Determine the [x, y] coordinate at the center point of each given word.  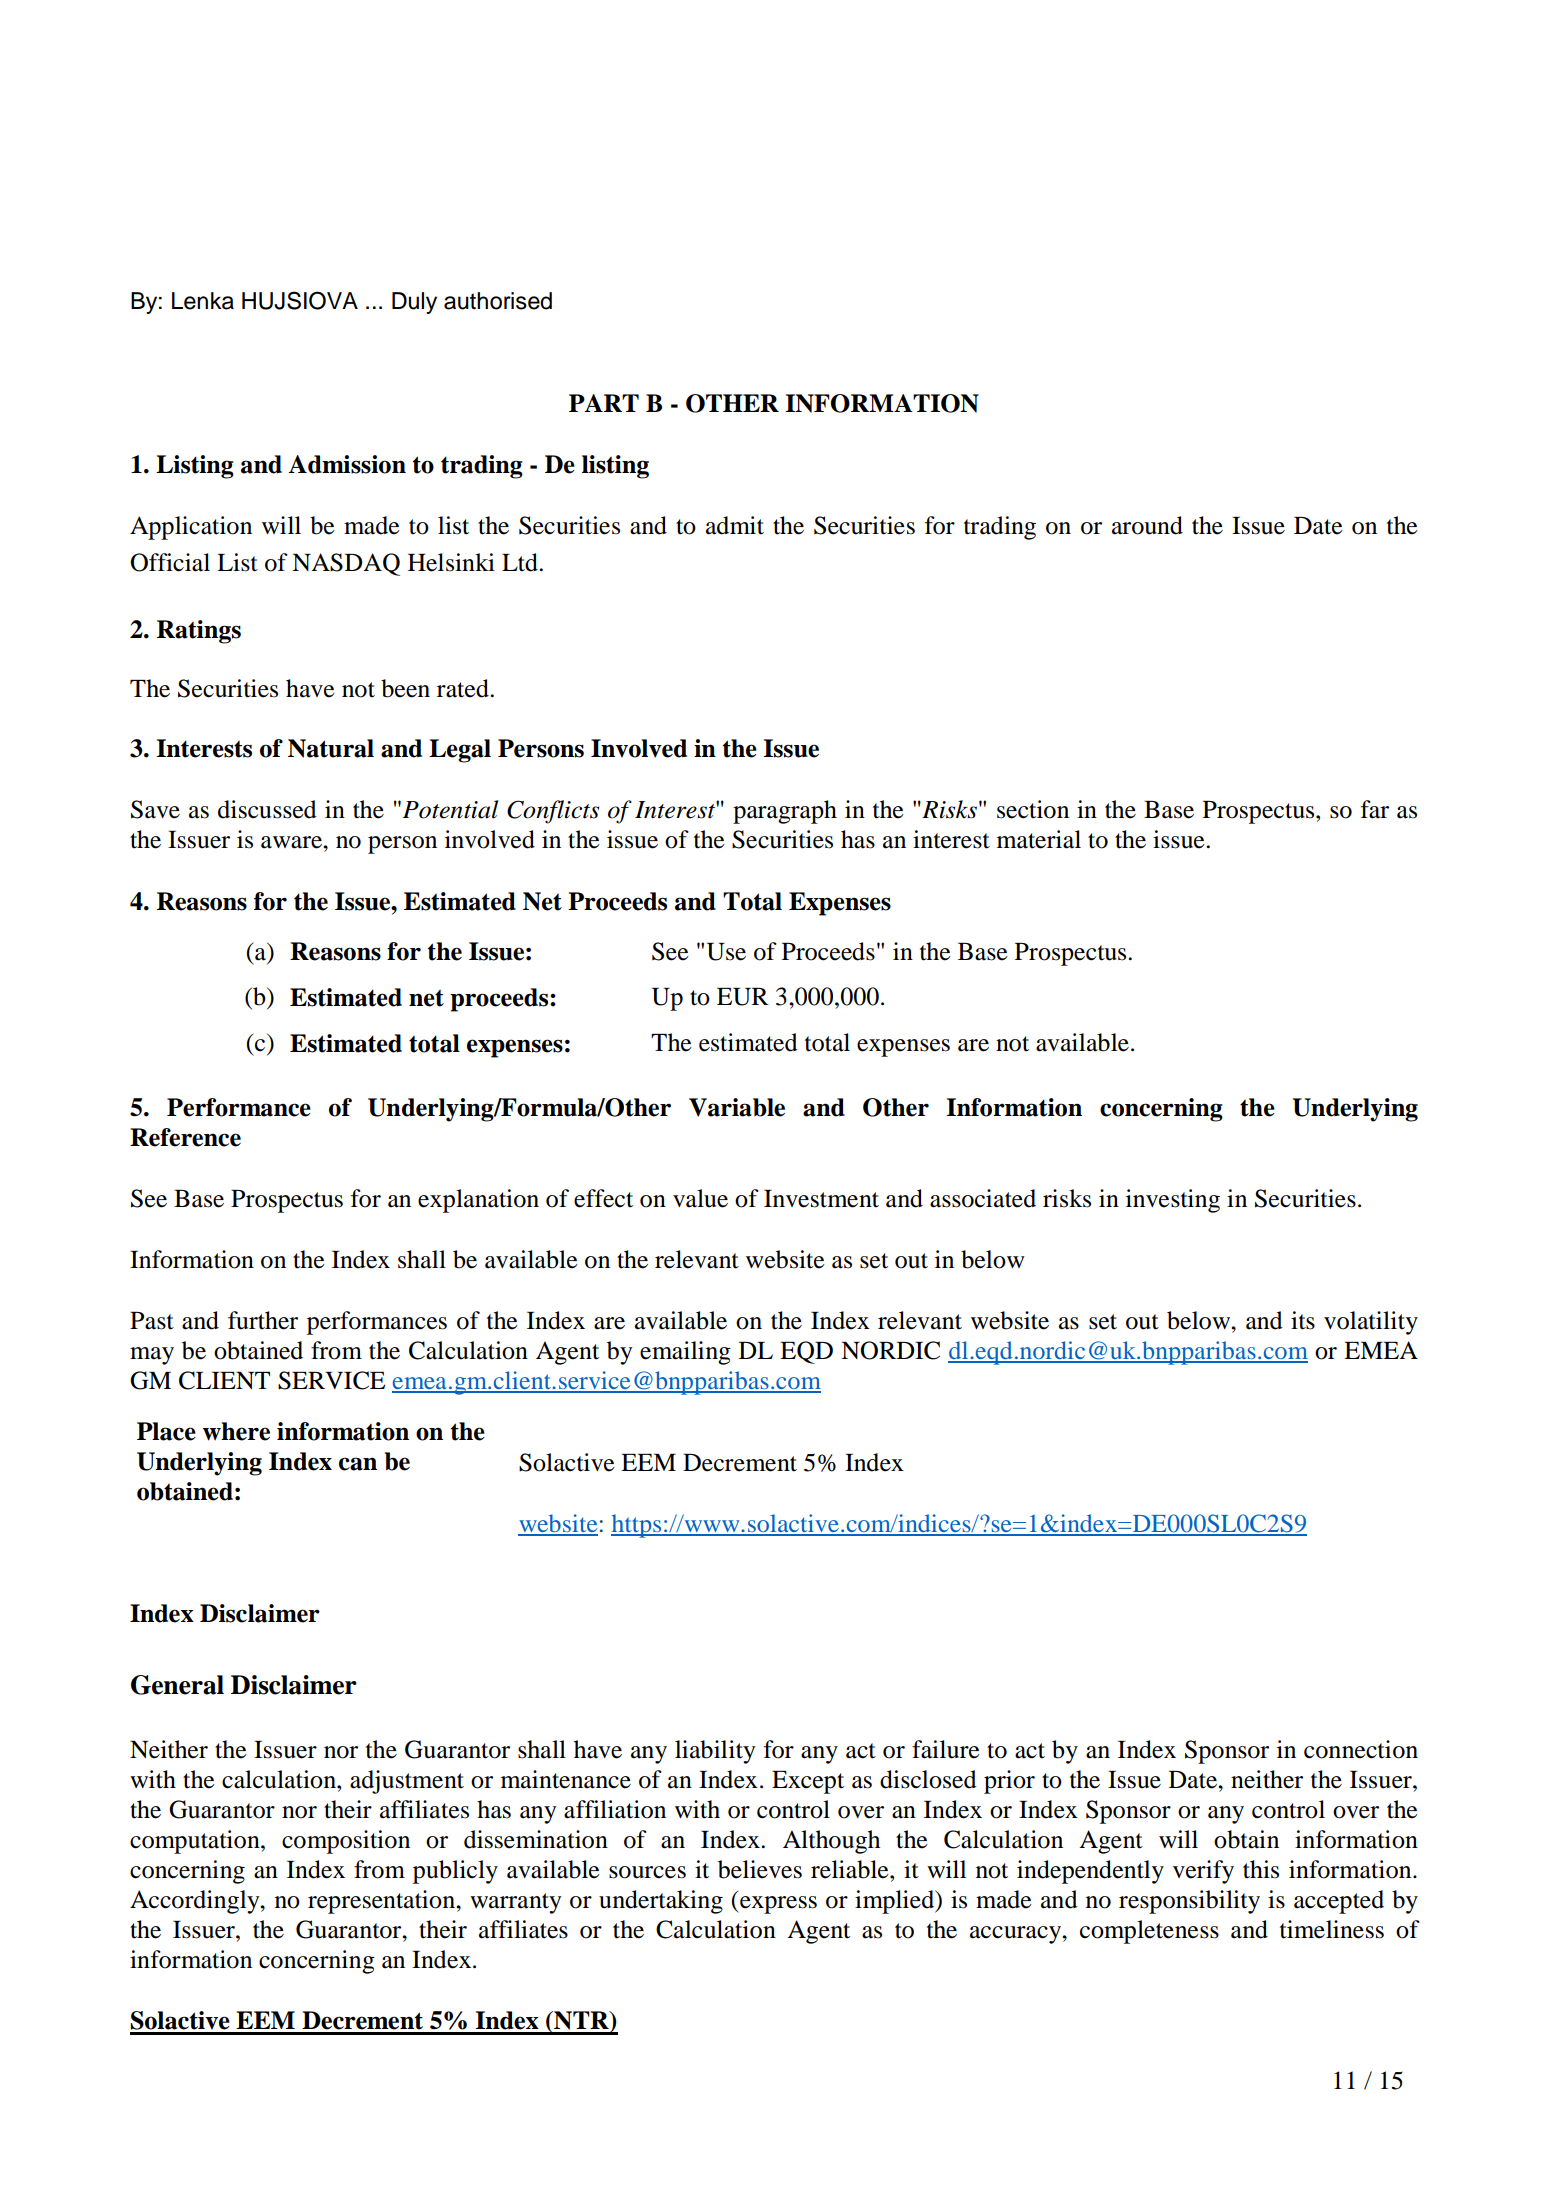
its [1303, 1320]
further [263, 1320]
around [1147, 525]
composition [346, 1842]
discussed [267, 809]
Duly [414, 303]
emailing [685, 1353]
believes [760, 1869]
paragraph [785, 812]
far [1375, 809]
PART [604, 403]
